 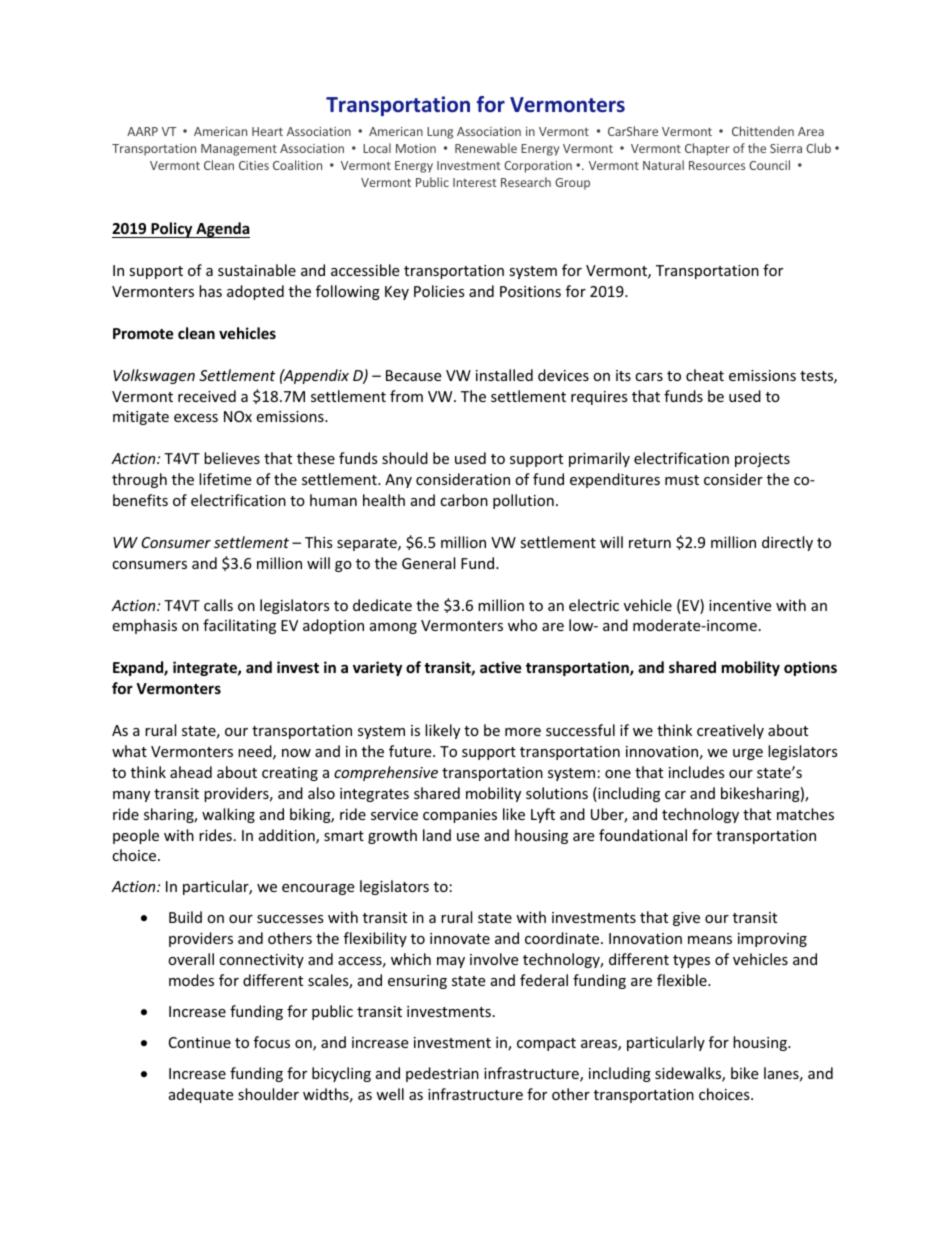 What do you see at coordinates (200, 1042) in the screenshot?
I see `Continue` at bounding box center [200, 1042].
